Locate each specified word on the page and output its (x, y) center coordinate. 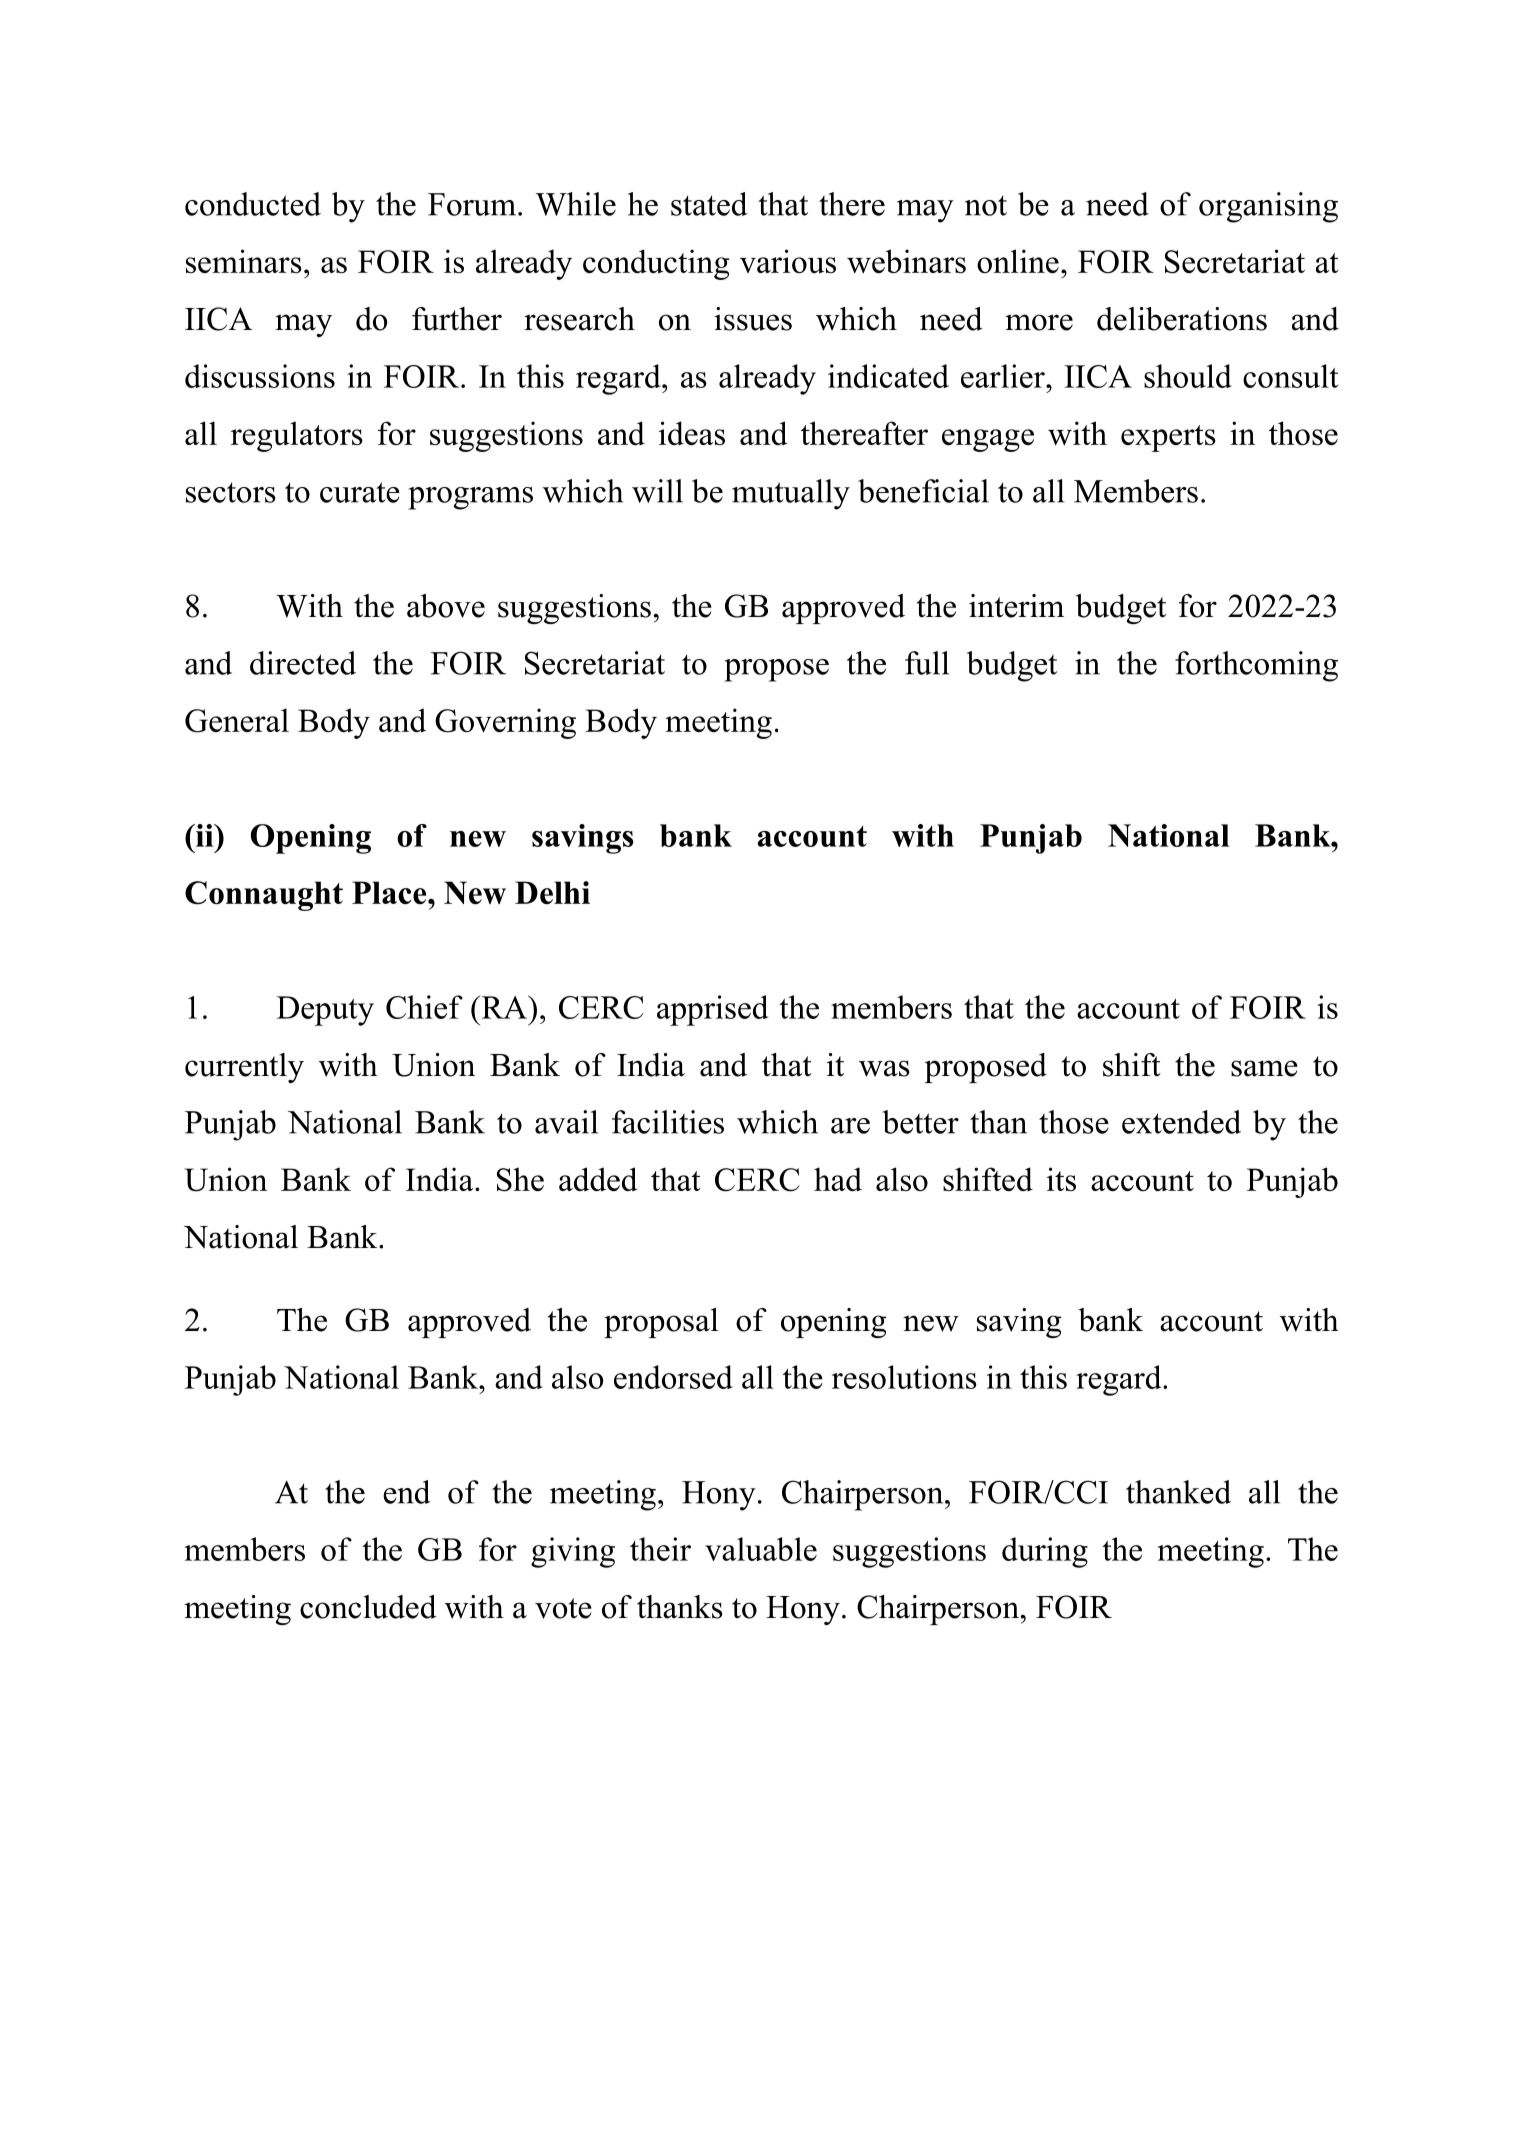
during (1045, 1552)
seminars (244, 261)
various (788, 261)
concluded (368, 1607)
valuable (761, 1549)
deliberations (1182, 319)
